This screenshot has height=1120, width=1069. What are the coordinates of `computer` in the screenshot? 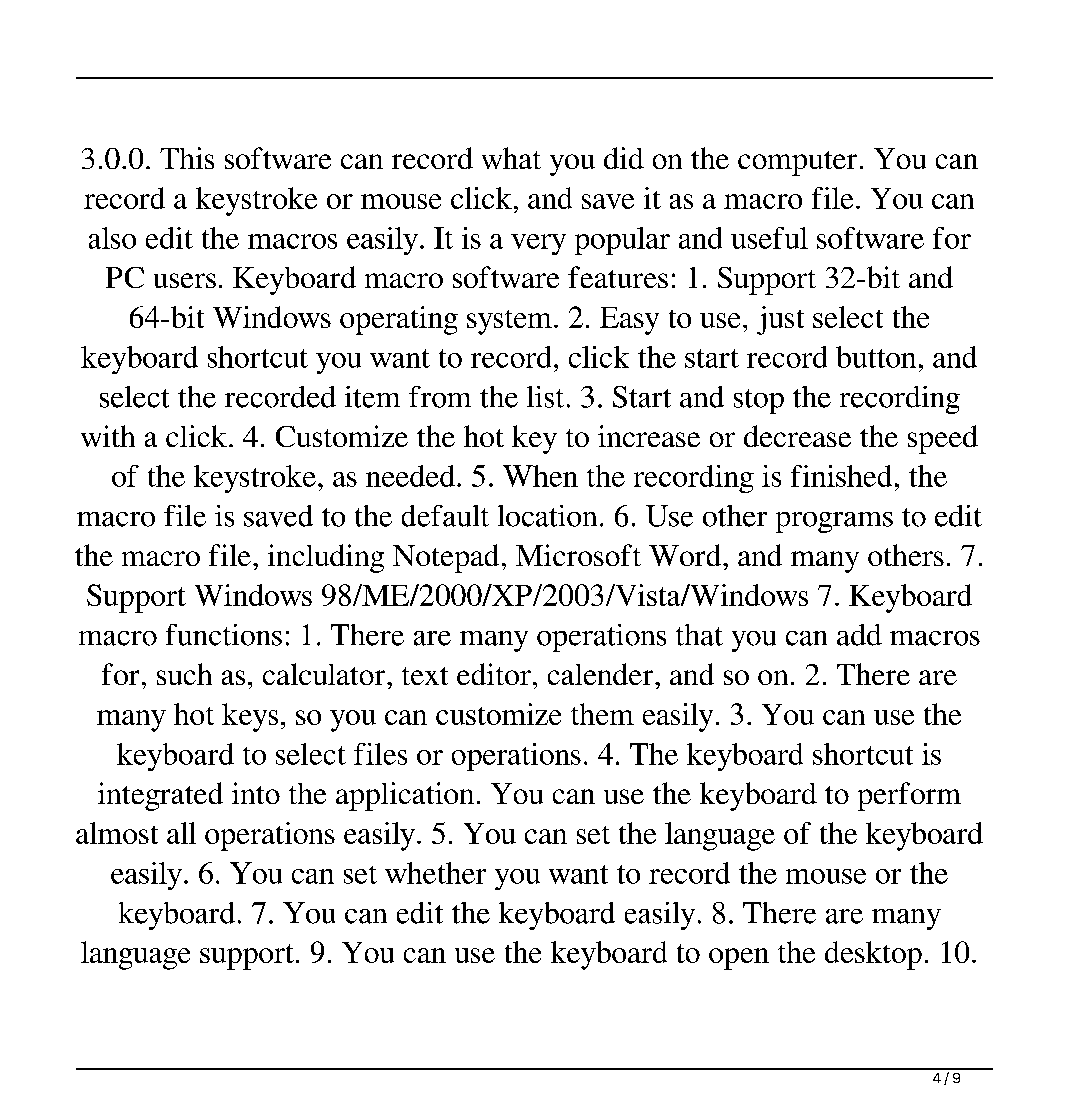 It's located at (797, 163).
